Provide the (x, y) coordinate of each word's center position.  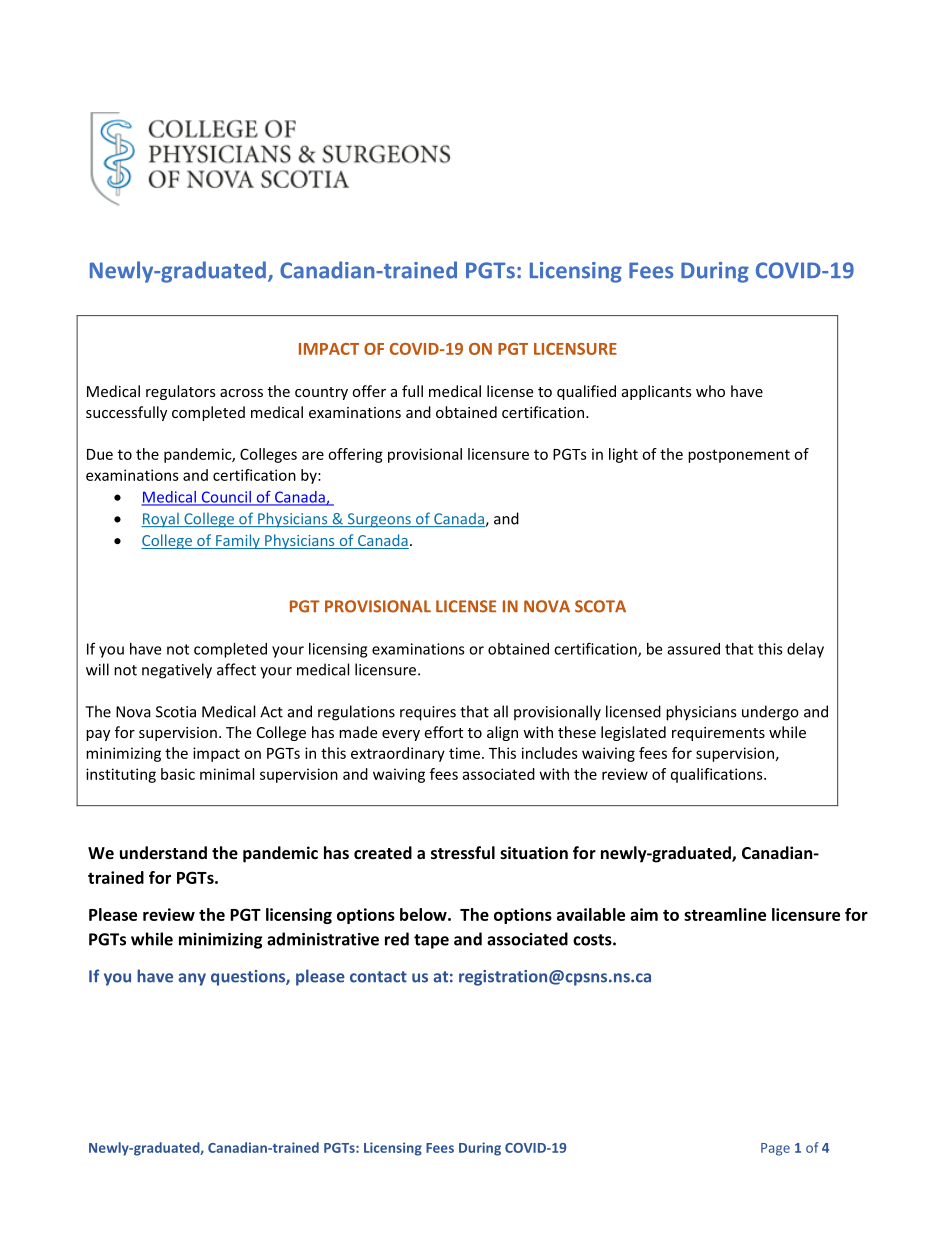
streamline (725, 914)
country (321, 393)
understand (163, 852)
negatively (177, 671)
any (192, 979)
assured (694, 649)
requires (428, 713)
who (710, 391)
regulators (181, 392)
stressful (463, 852)
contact (378, 977)
